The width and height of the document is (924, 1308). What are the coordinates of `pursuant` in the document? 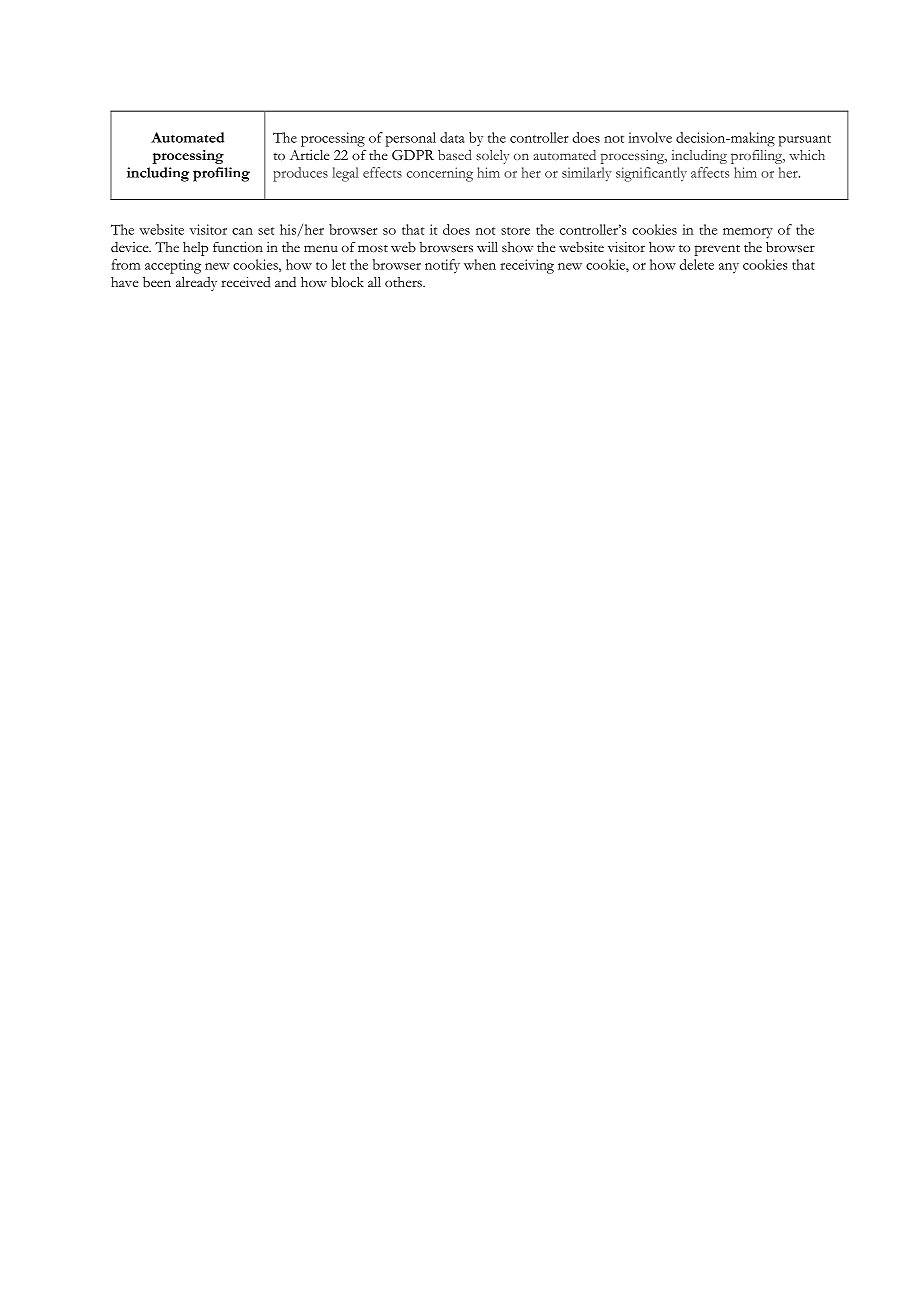 It's located at (805, 141).
